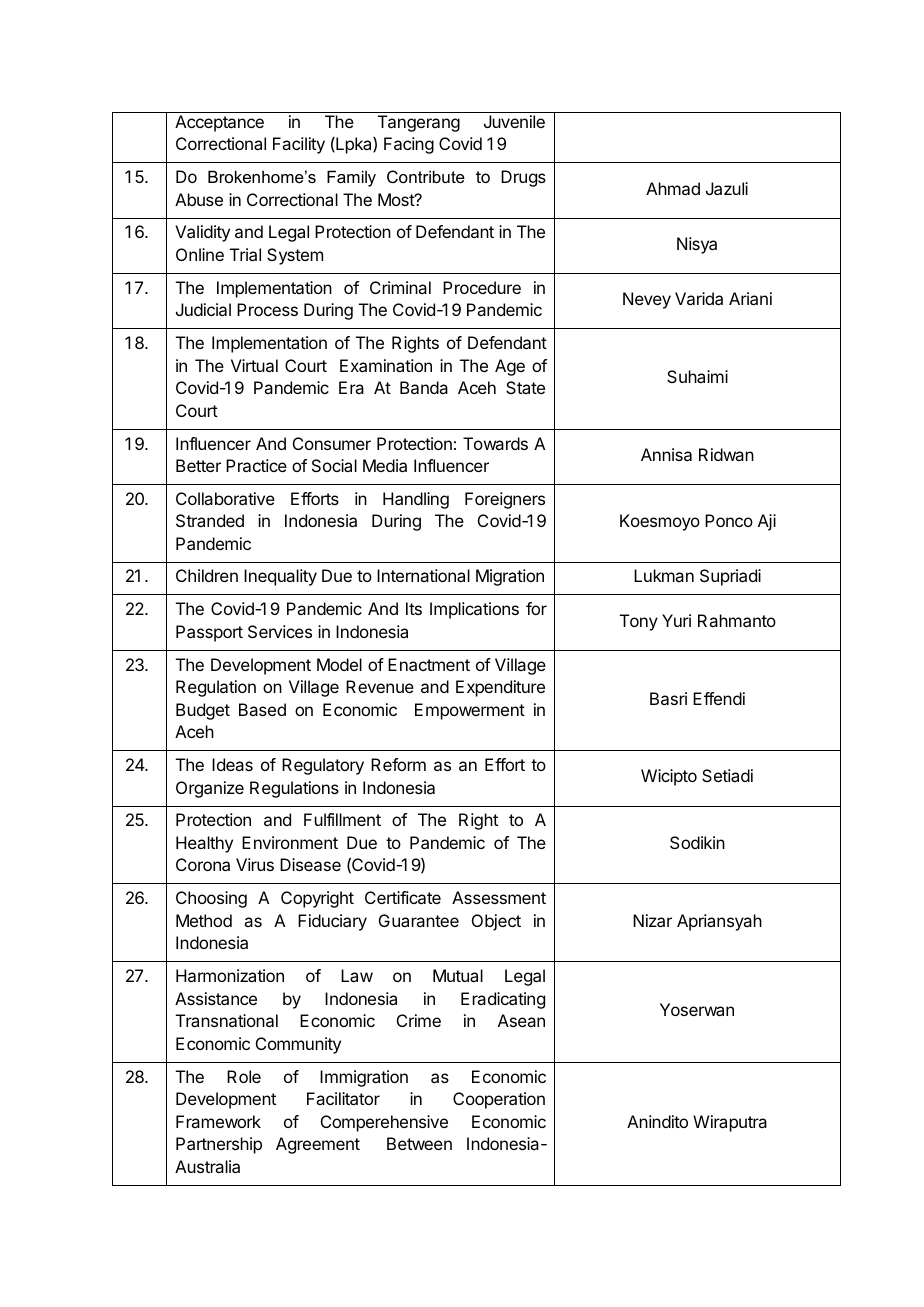 This screenshot has width=924, height=1307. What do you see at coordinates (499, 1100) in the screenshot?
I see `Cooperation` at bounding box center [499, 1100].
